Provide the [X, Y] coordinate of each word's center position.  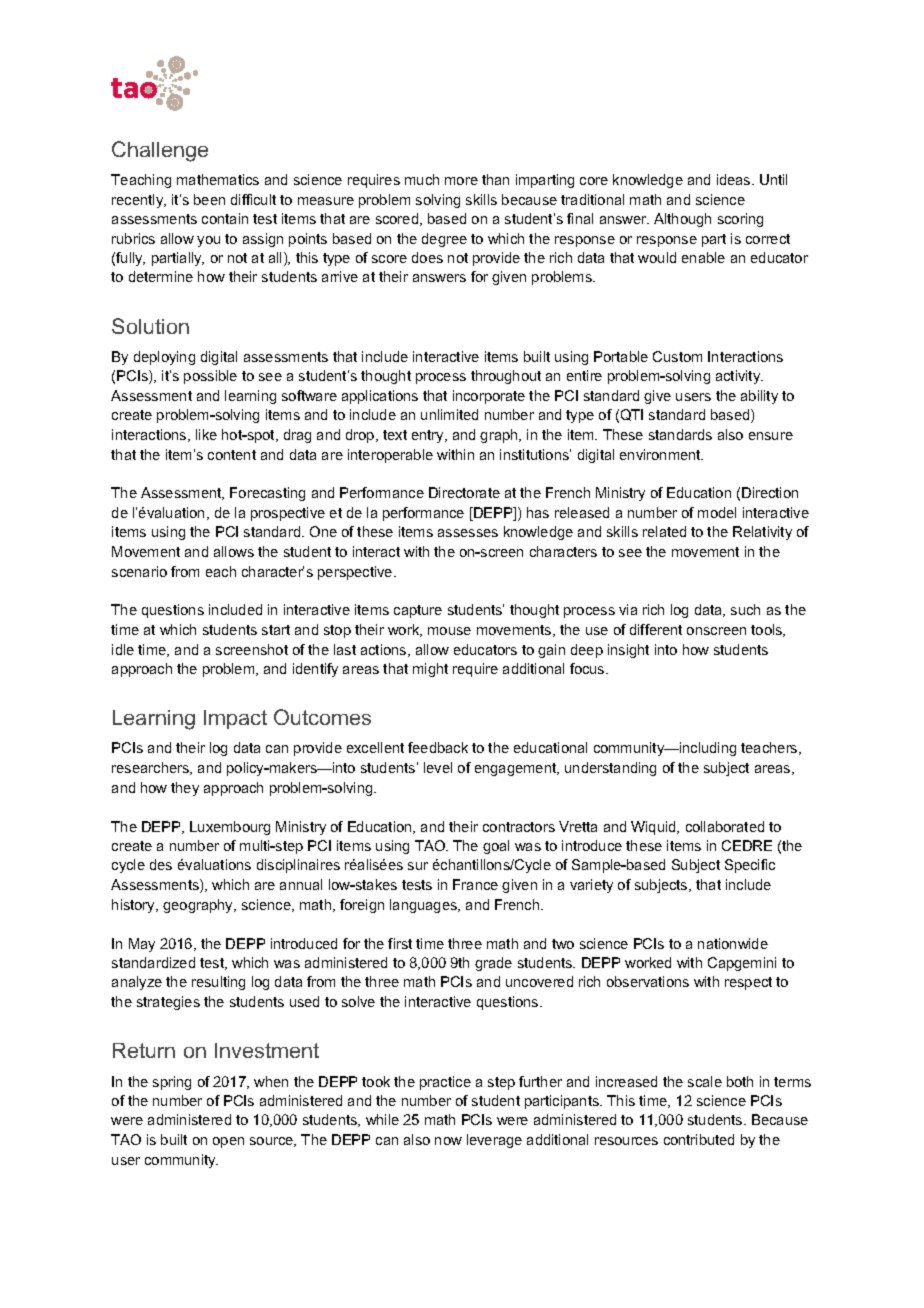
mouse [449, 631]
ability [759, 397]
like [206, 434]
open [228, 1142]
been [209, 199]
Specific [750, 866]
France [475, 884]
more [461, 181]
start [276, 630]
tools [768, 630]
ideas [735, 179]
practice [445, 1083]
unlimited [449, 414]
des [161, 864]
